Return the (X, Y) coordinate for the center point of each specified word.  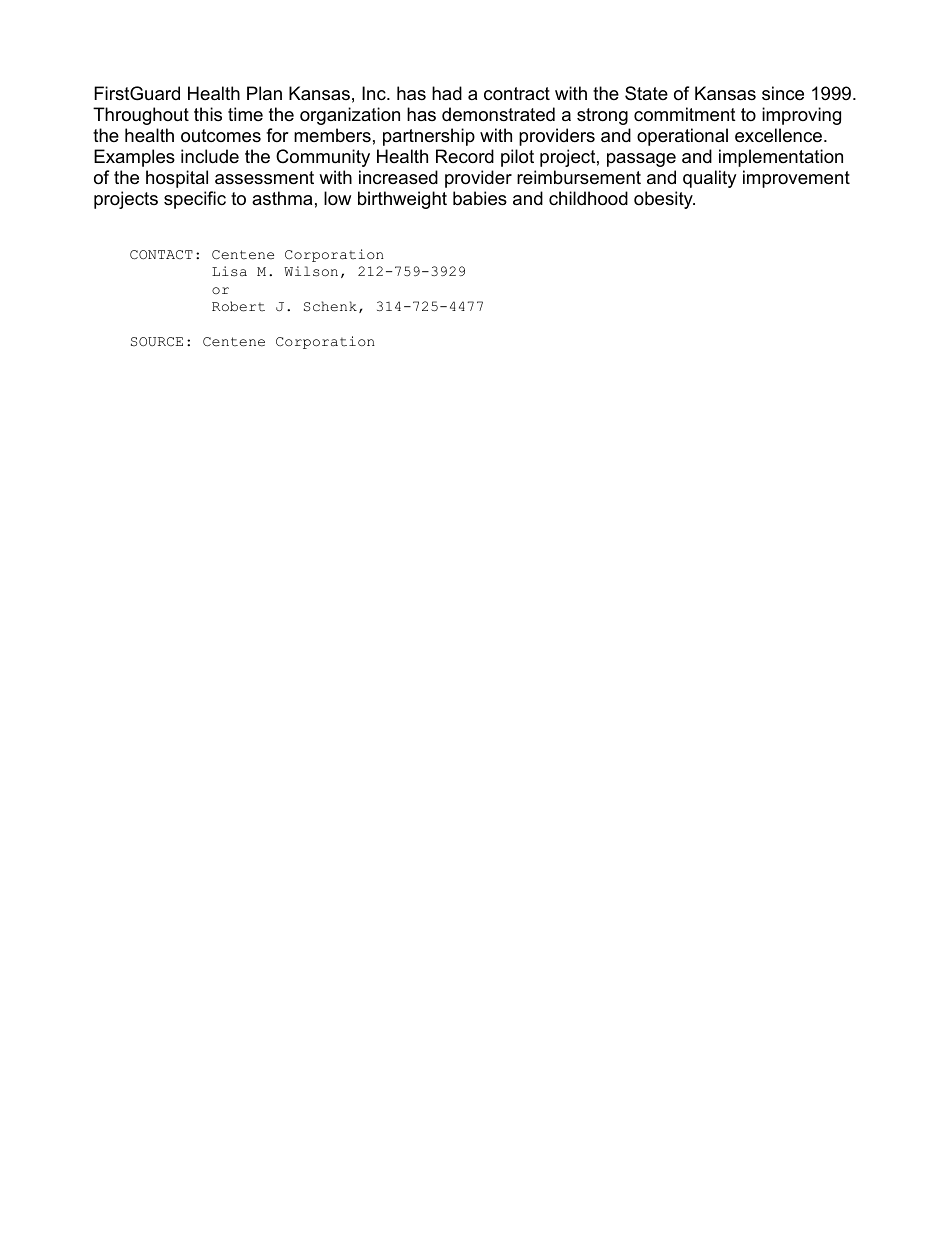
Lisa (229, 271)
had (447, 93)
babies (480, 198)
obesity (664, 200)
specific (195, 200)
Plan (264, 93)
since (783, 93)
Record (465, 156)
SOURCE (157, 342)
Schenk (330, 306)
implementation (781, 158)
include (210, 156)
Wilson (311, 271)
